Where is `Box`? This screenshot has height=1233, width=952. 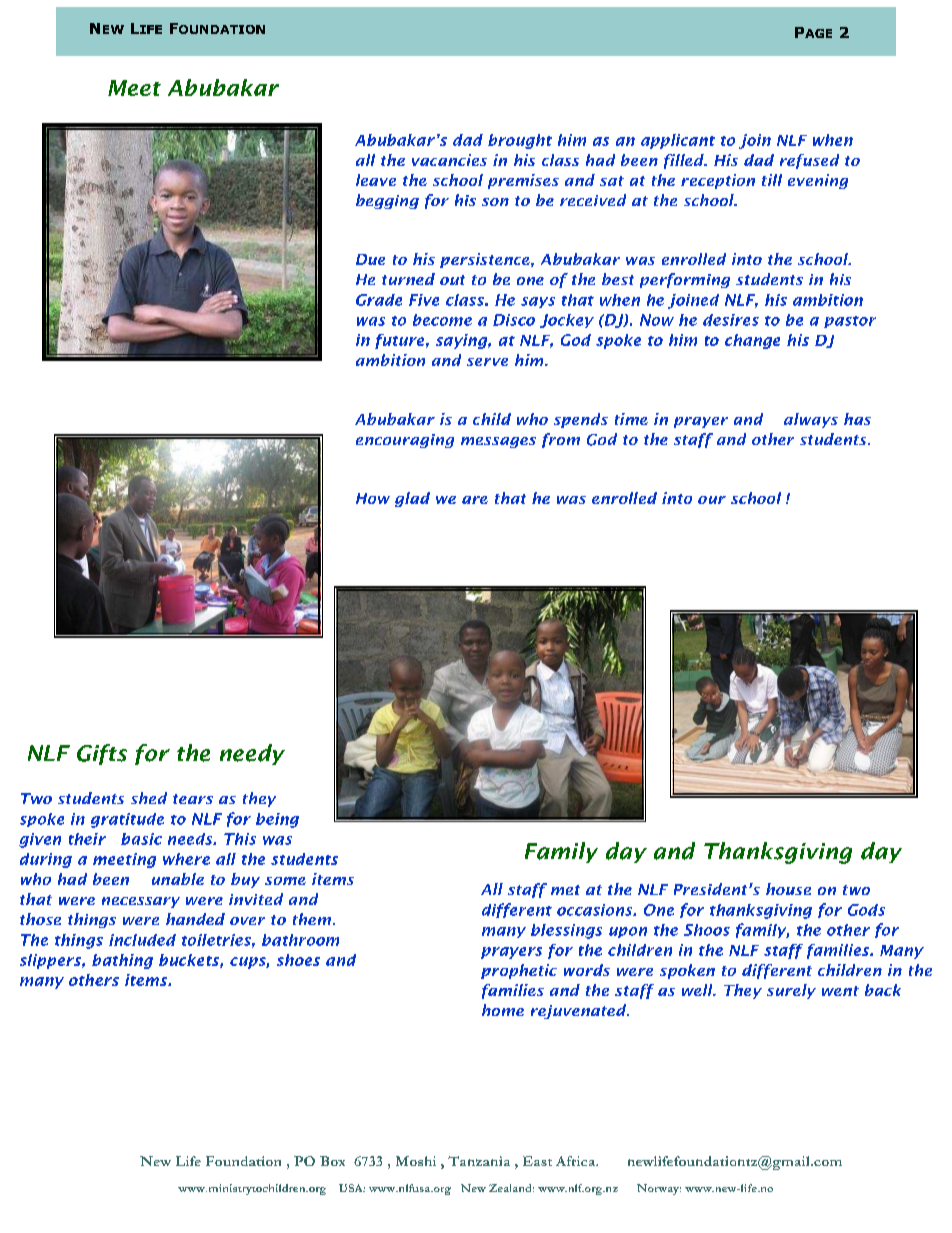 Box is located at coordinates (332, 1161).
